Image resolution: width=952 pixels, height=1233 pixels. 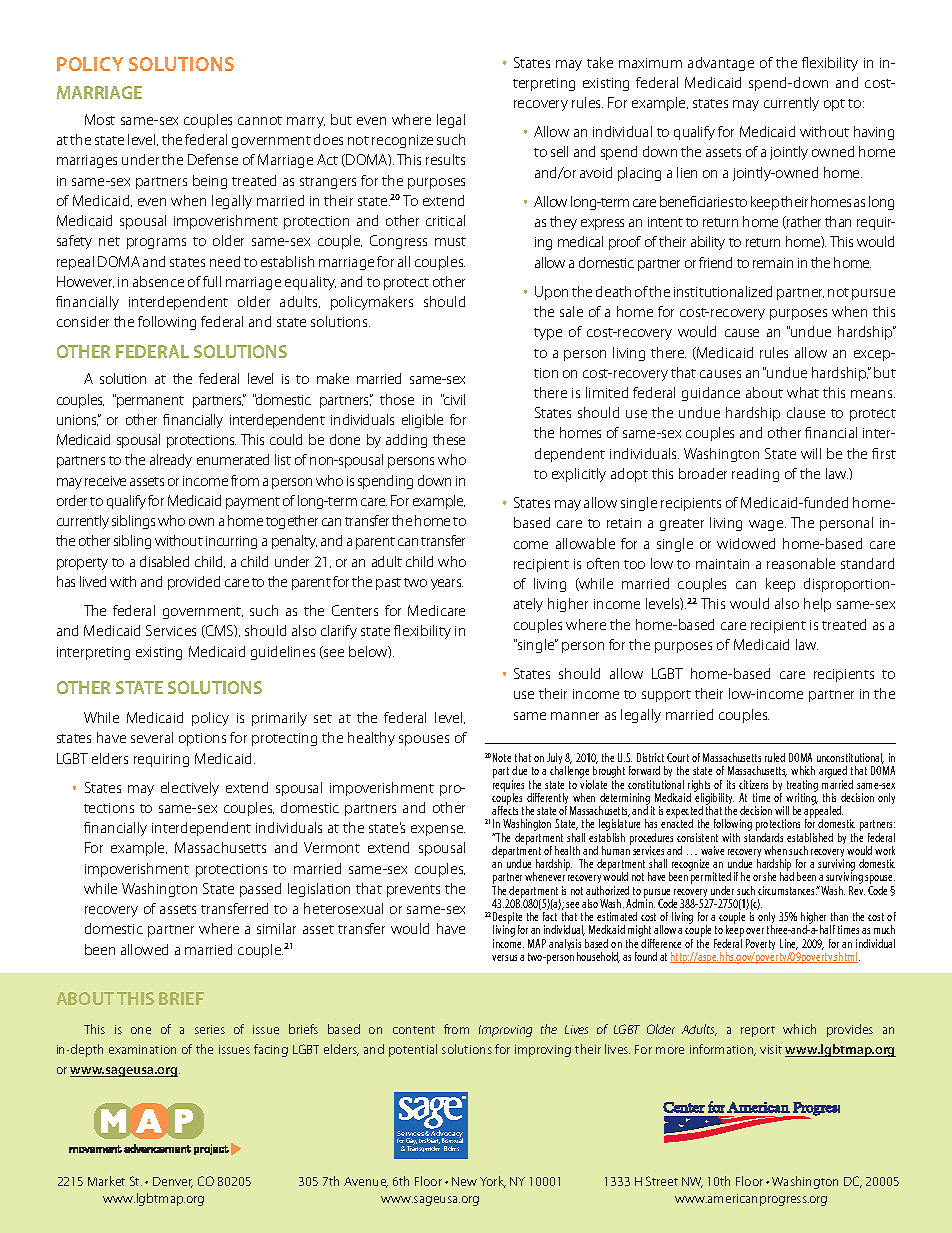 What do you see at coordinates (173, 1182) in the page?
I see `Denver` at bounding box center [173, 1182].
